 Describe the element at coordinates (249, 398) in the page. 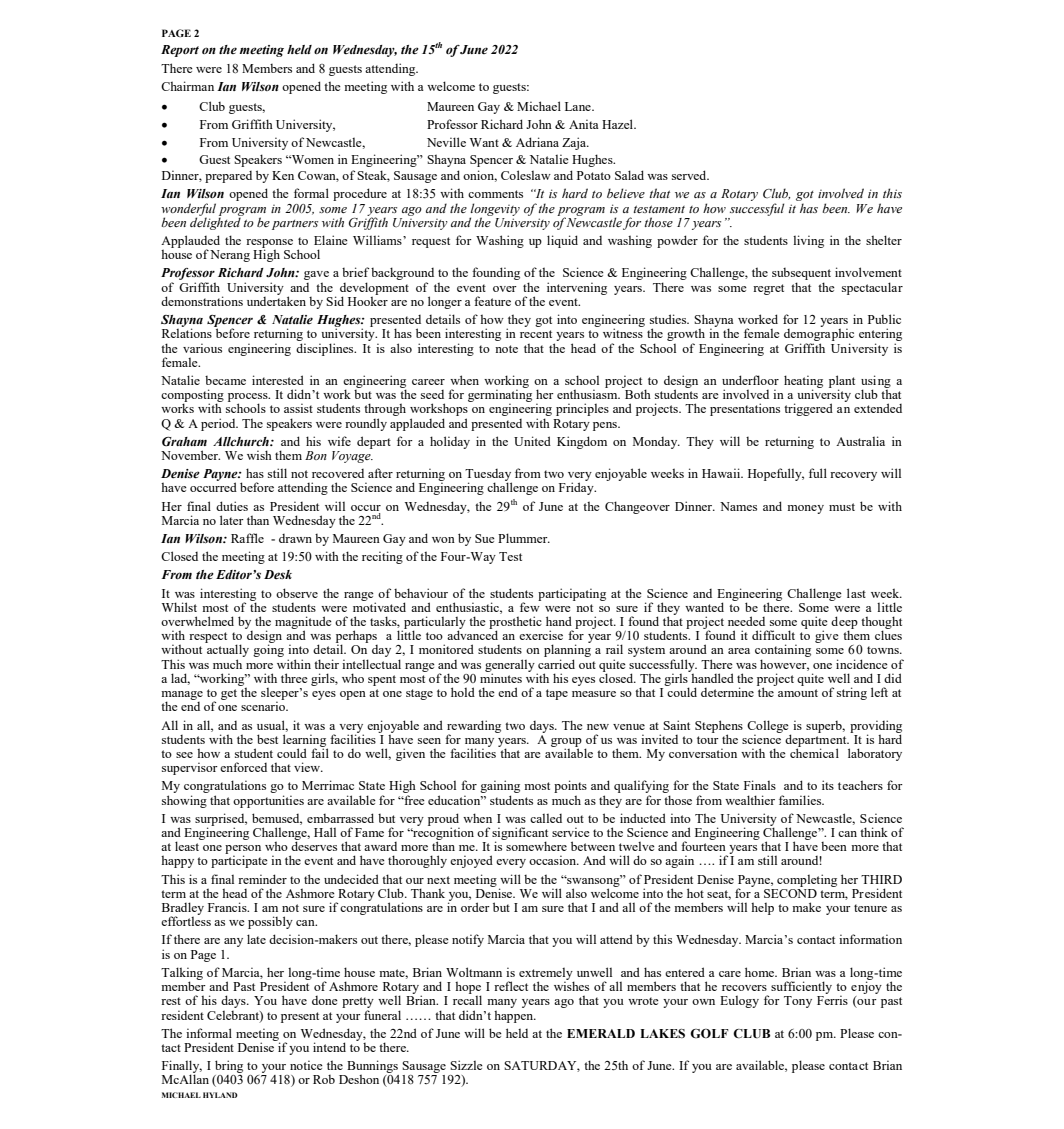

I see `process` at that location.
